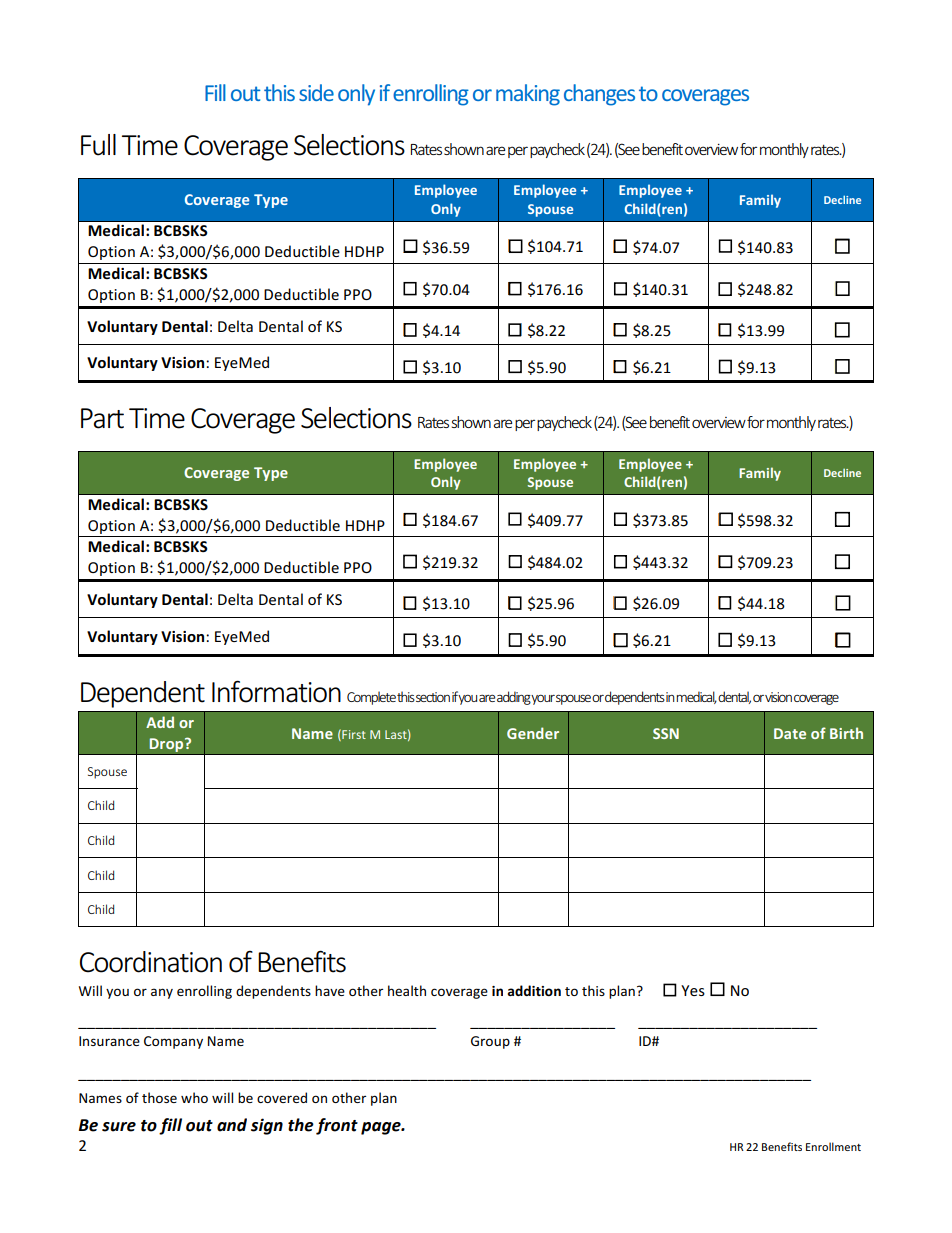  What do you see at coordinates (599, 95) in the screenshot?
I see `changes` at bounding box center [599, 95].
